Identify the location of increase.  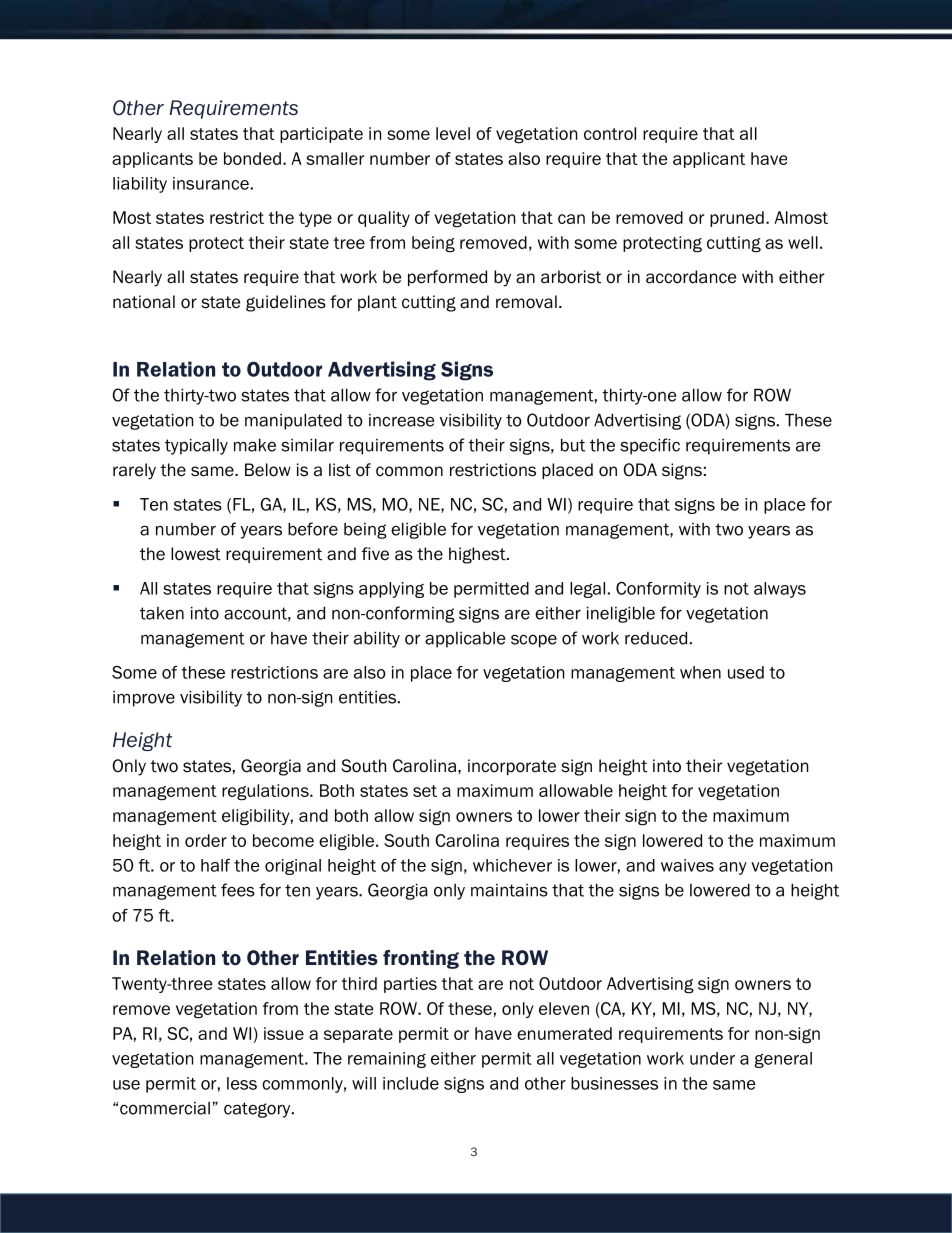
(401, 420).
